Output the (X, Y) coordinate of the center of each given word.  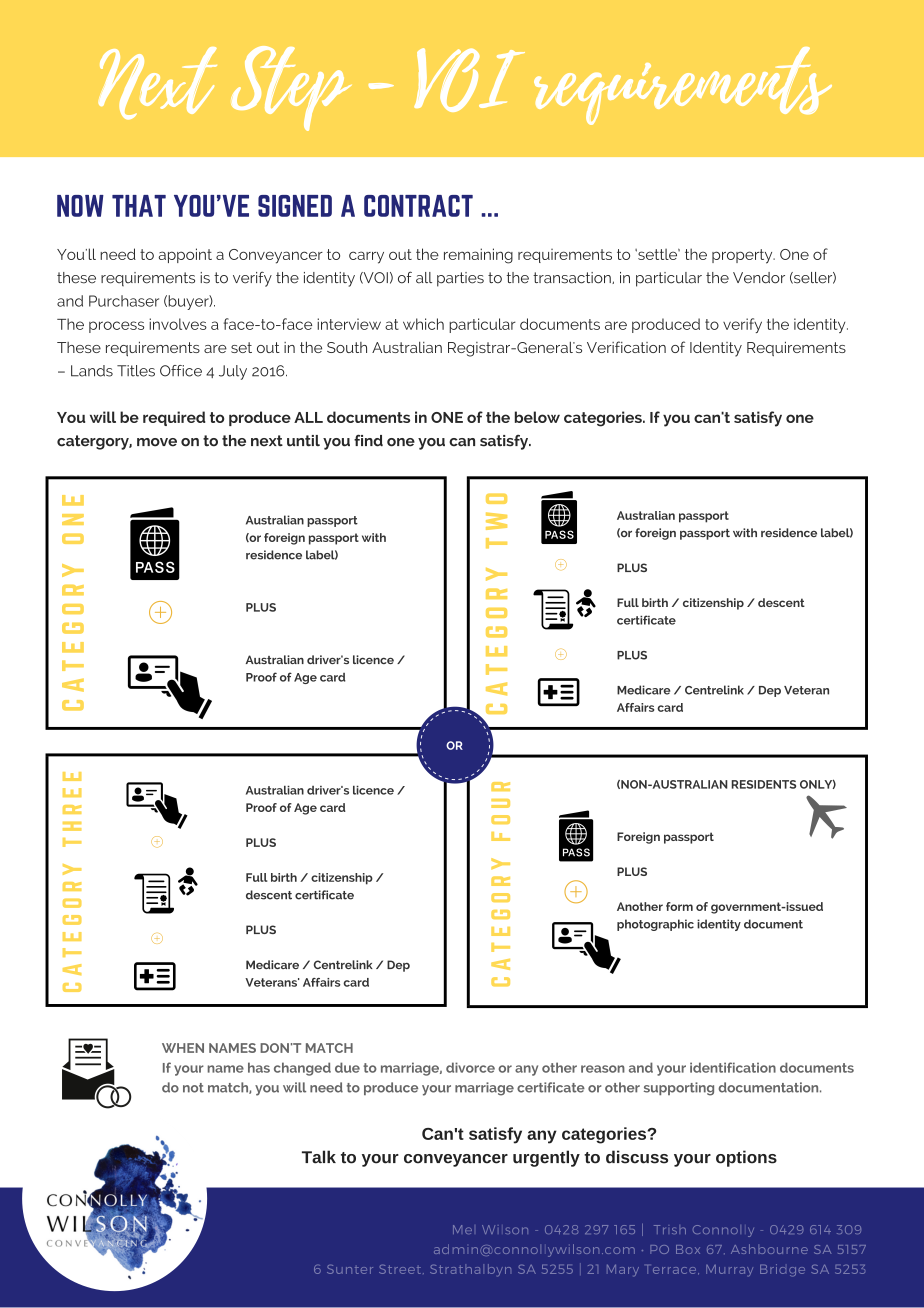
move (157, 442)
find (368, 440)
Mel (462, 1229)
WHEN (183, 1048)
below (537, 417)
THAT (139, 206)
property (743, 256)
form (679, 906)
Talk (319, 1157)
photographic (655, 925)
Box (688, 1249)
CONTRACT (418, 206)
